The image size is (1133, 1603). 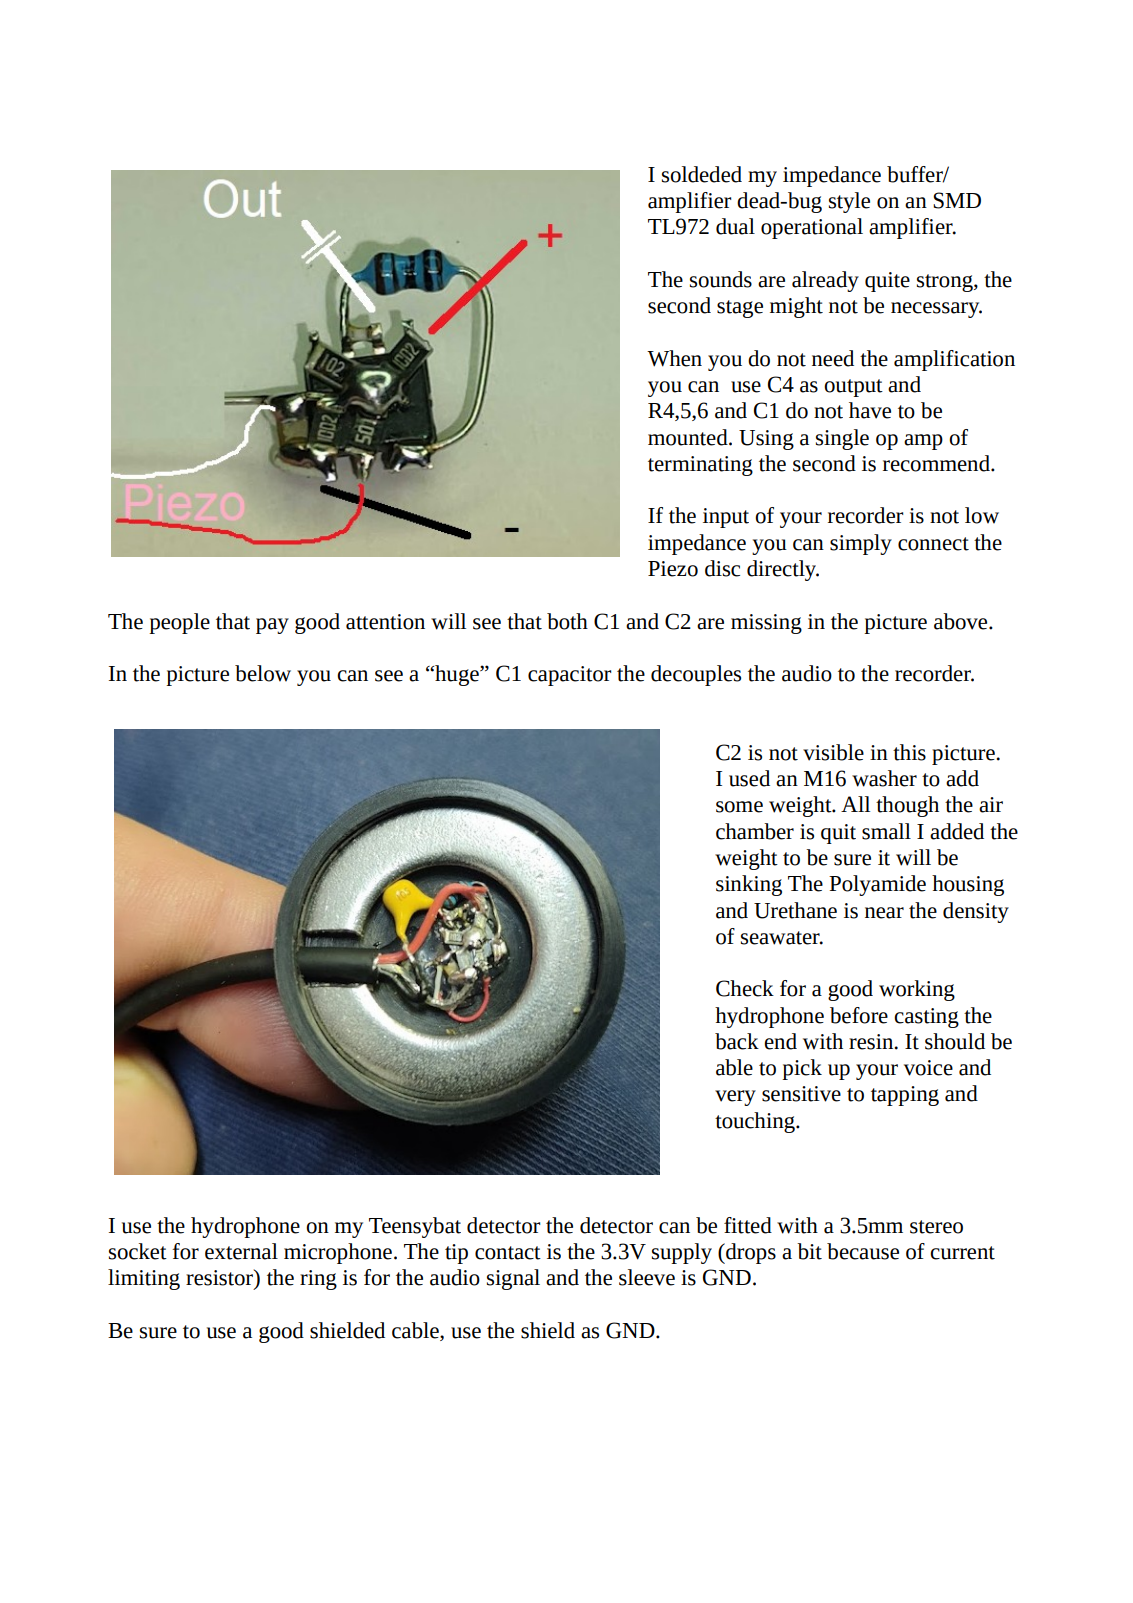 I want to click on below, so click(x=263, y=673).
